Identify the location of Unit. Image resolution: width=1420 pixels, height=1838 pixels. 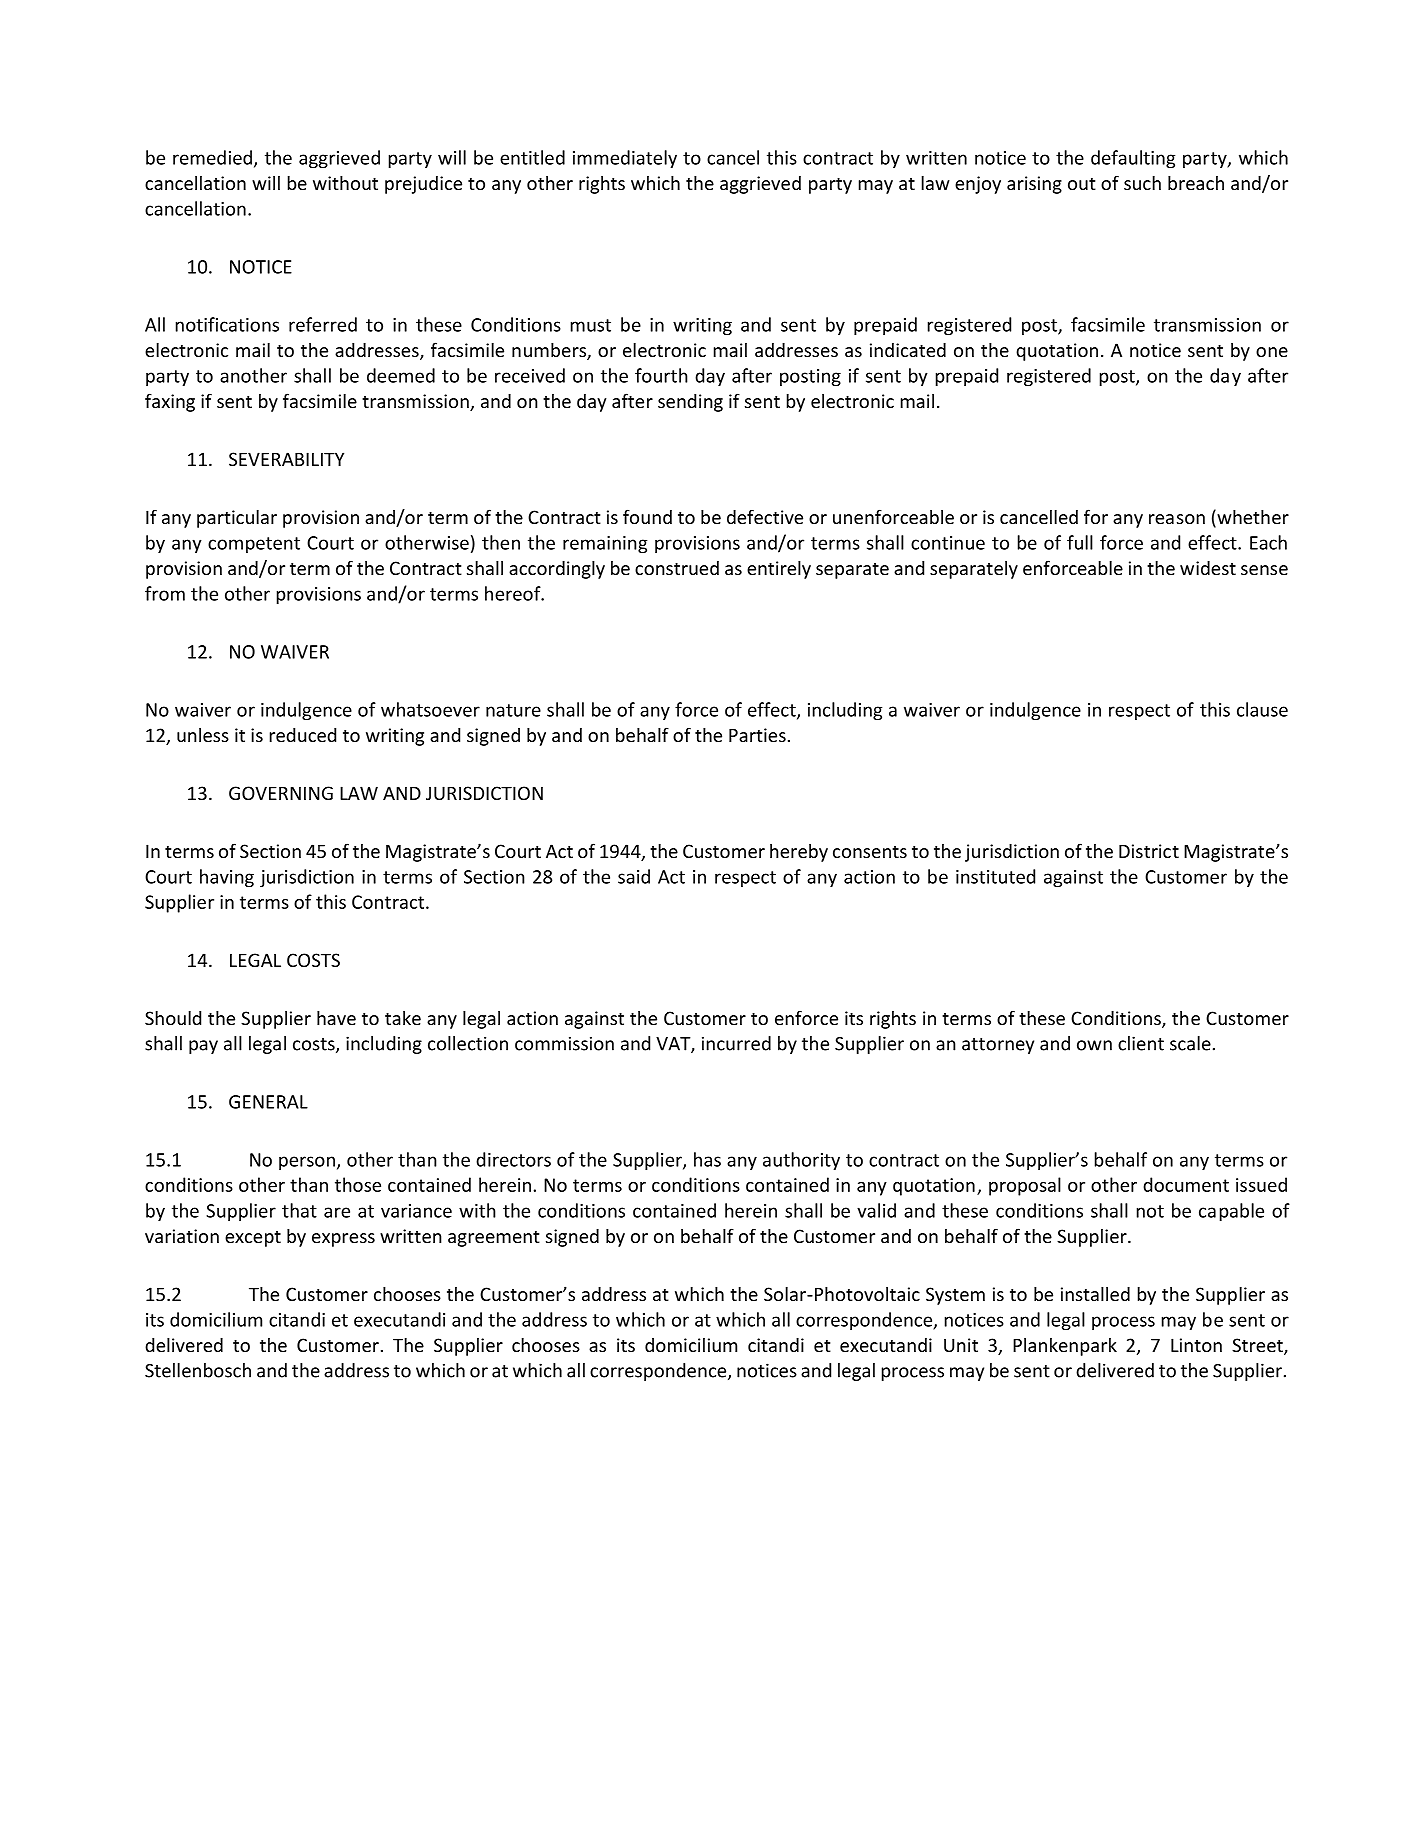
(961, 1345).
